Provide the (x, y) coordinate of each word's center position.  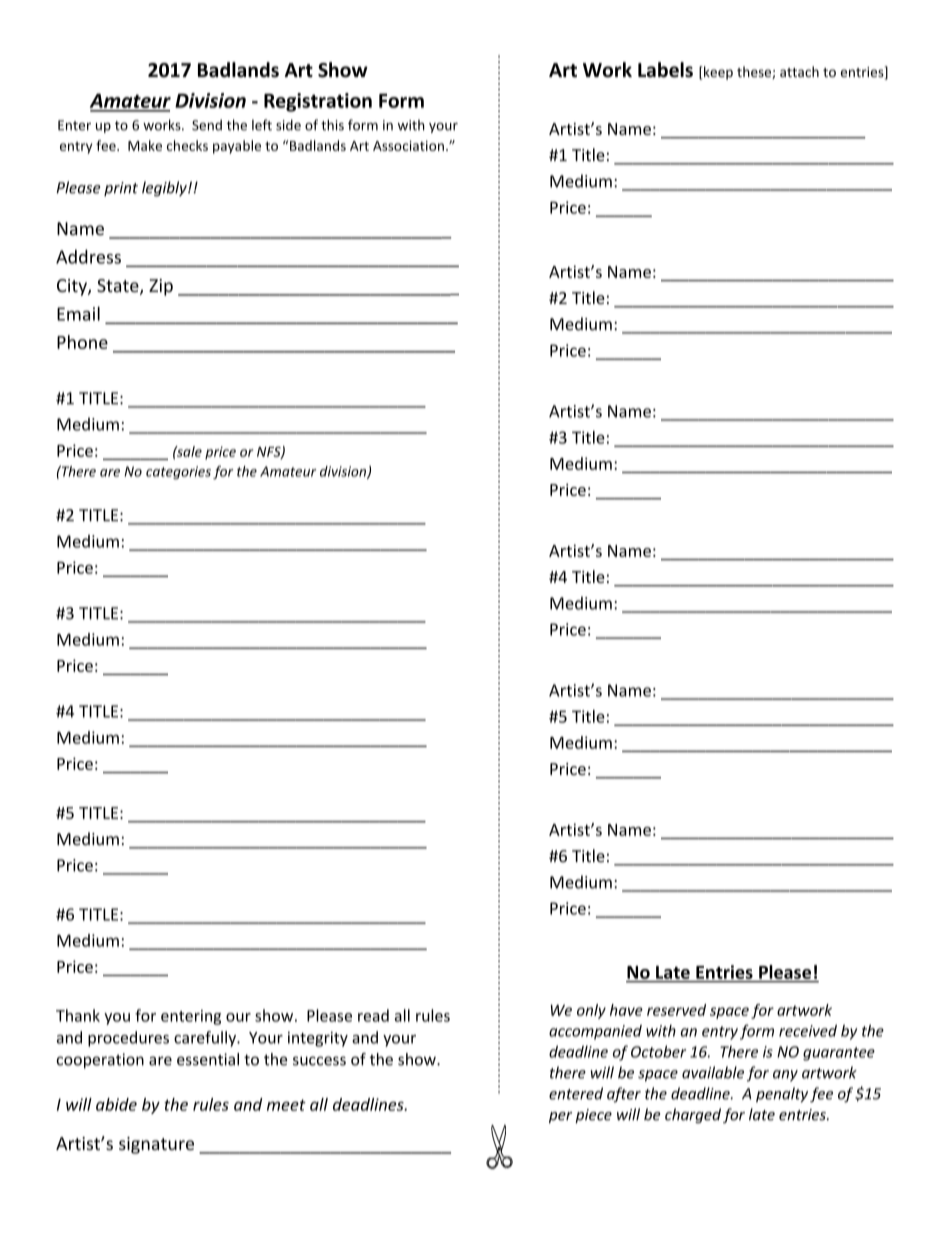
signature (156, 1145)
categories (178, 472)
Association (408, 145)
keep (718, 73)
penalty (782, 1095)
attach (799, 71)
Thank (78, 1015)
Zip (161, 287)
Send (207, 125)
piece (593, 1116)
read (373, 1015)
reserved (676, 1010)
